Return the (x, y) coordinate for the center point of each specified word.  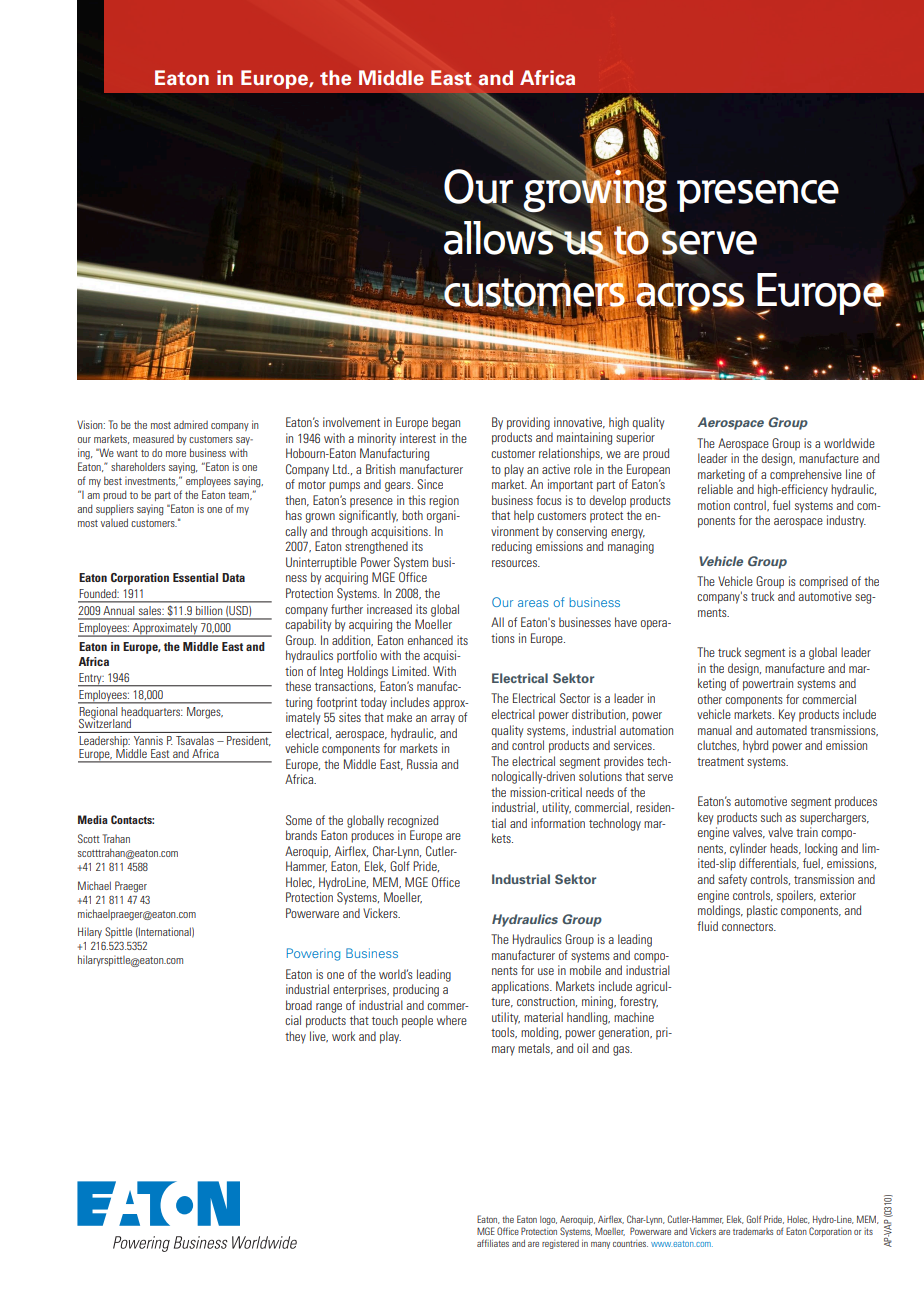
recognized (413, 821)
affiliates (493, 1243)
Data (233, 577)
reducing (512, 547)
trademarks (753, 1231)
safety (732, 880)
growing (596, 191)
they (295, 1037)
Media (93, 819)
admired (191, 424)
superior (635, 438)
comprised (823, 582)
